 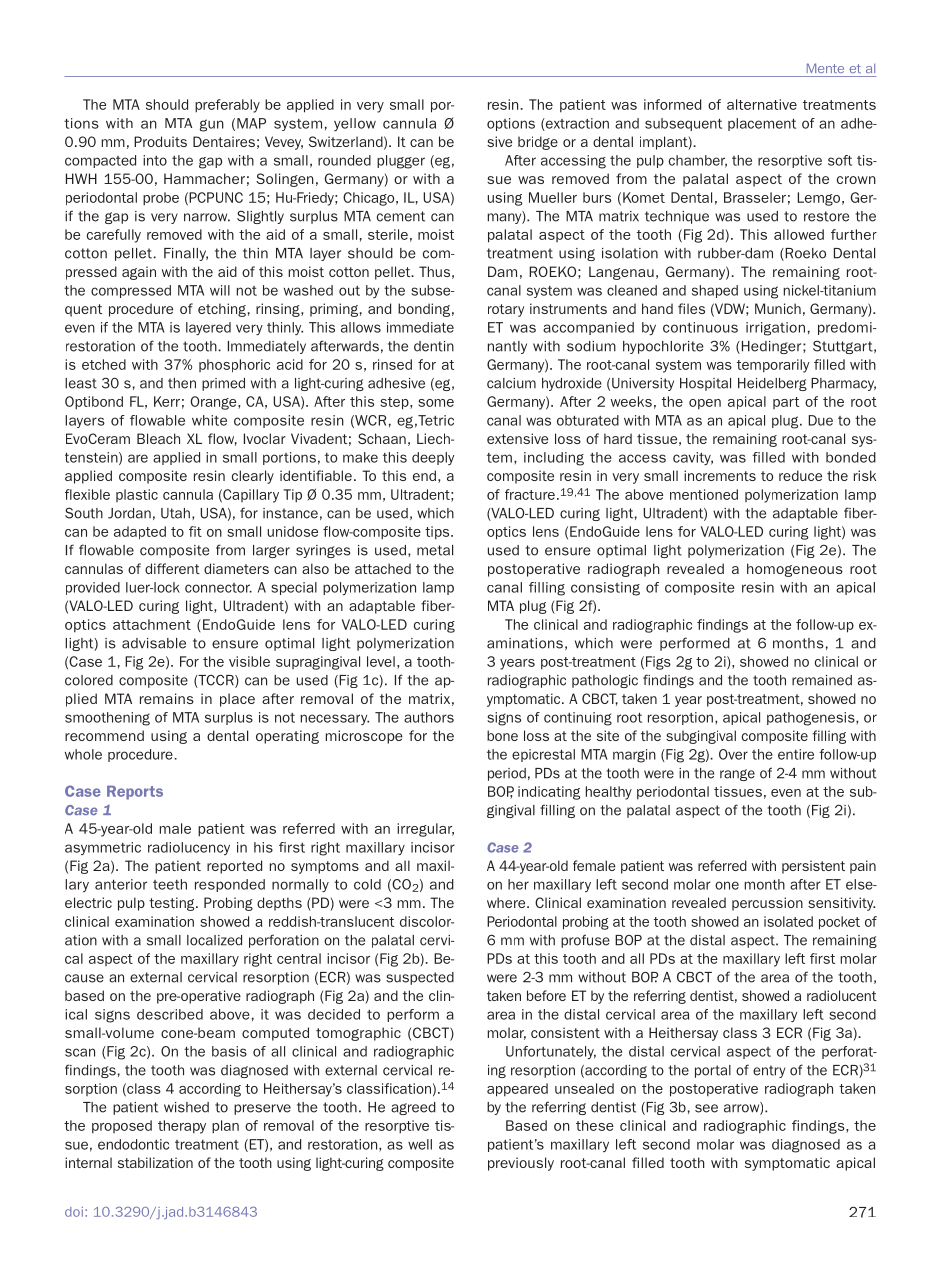 What do you see at coordinates (355, 124) in the document?
I see `yellow` at bounding box center [355, 124].
